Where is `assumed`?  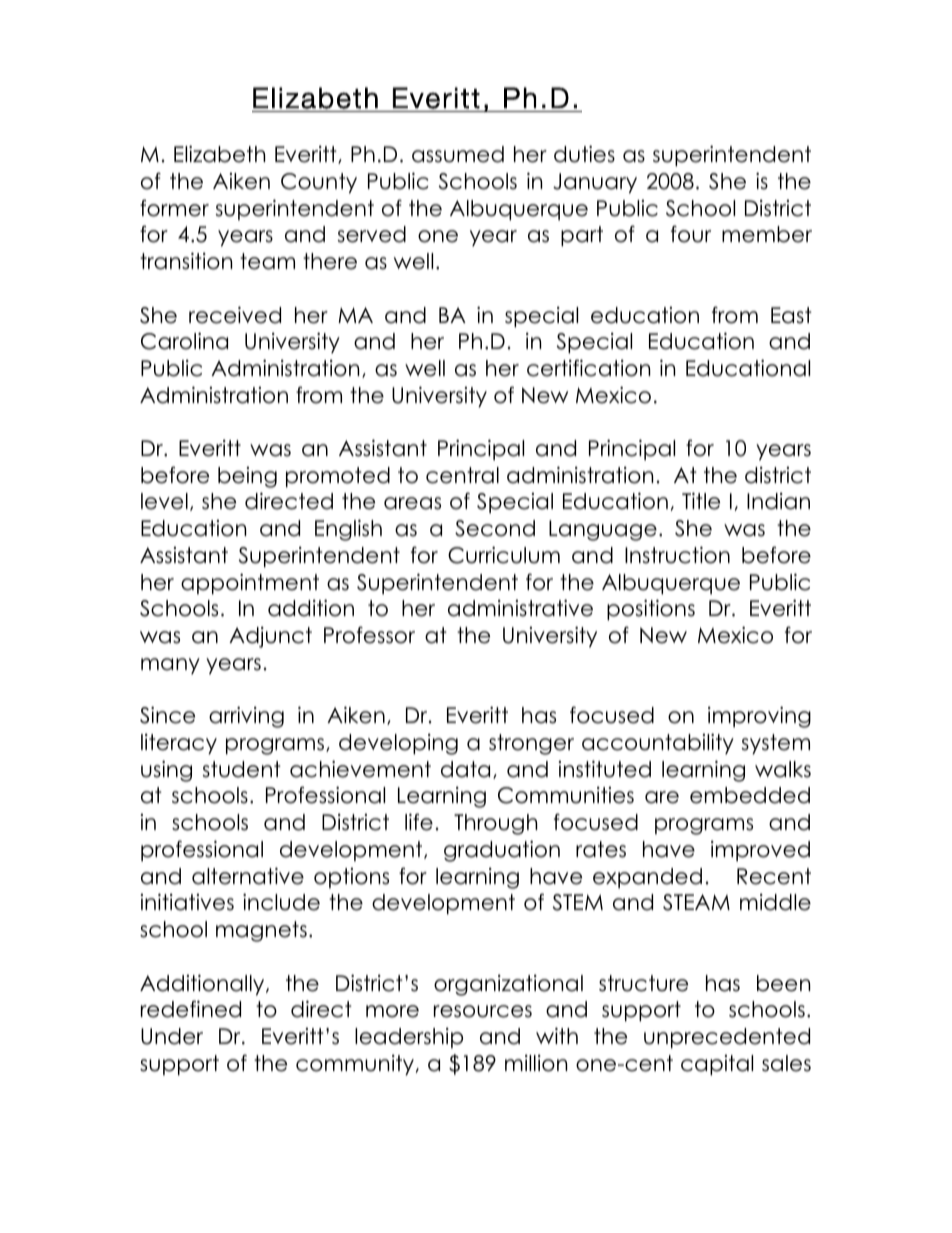
assumed is located at coordinates (458, 154).
